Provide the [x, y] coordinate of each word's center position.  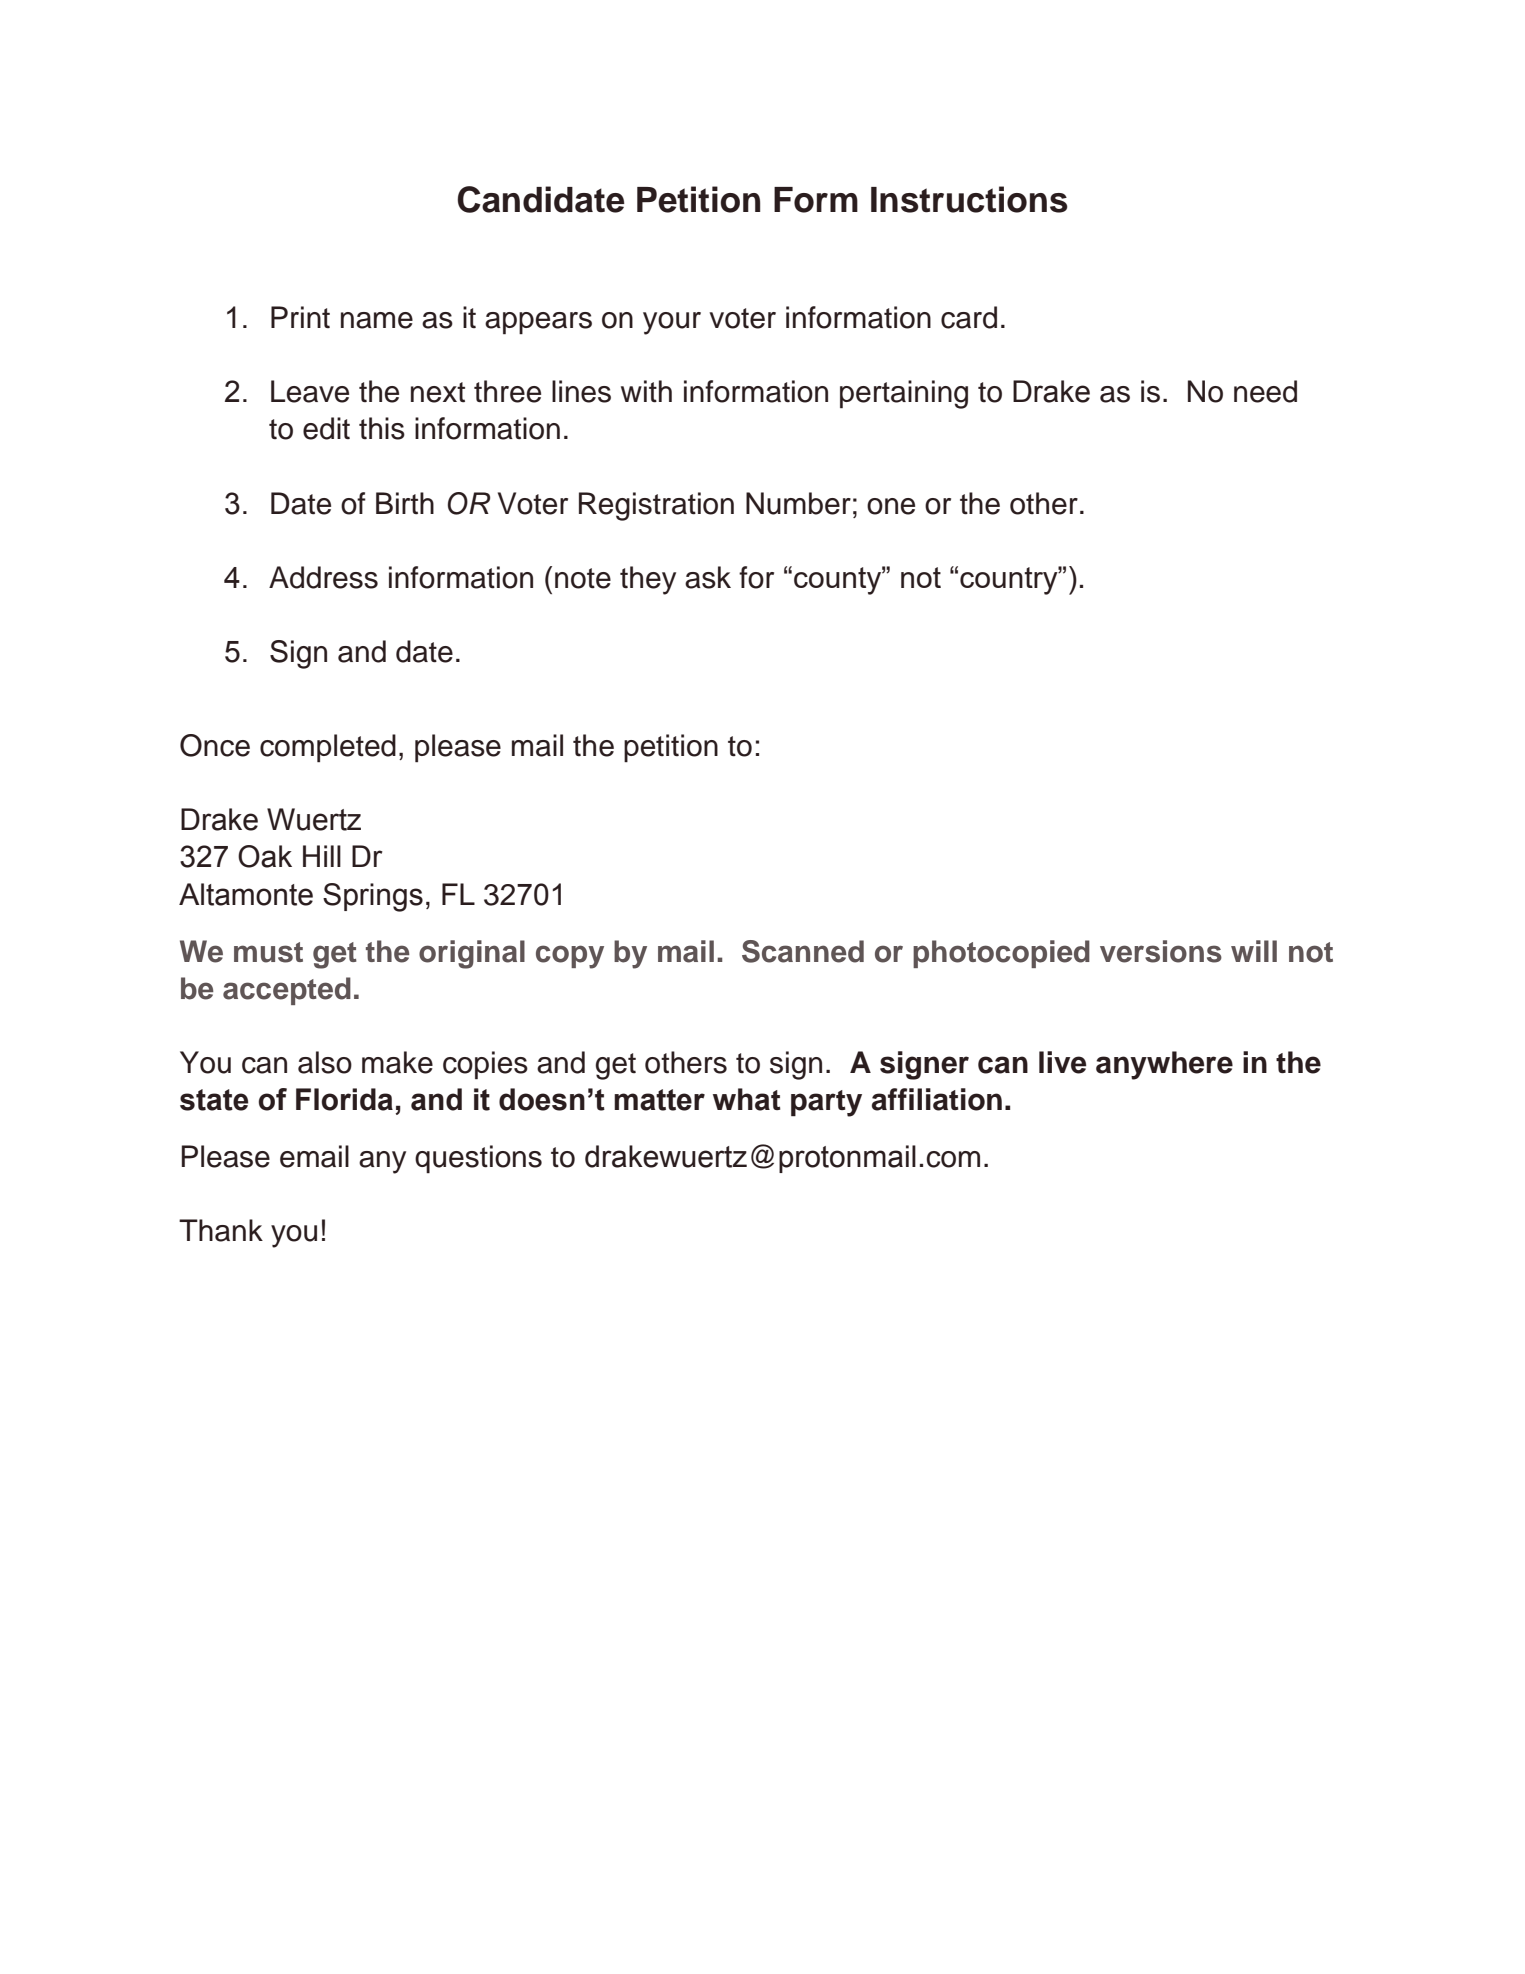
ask [708, 577]
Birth [405, 503]
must [268, 952]
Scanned [803, 951]
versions [1161, 951]
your [672, 323]
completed [328, 748]
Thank [221, 1230]
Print [300, 317]
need [1265, 391]
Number [798, 503]
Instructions [969, 199]
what [747, 1099]
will [1254, 951]
